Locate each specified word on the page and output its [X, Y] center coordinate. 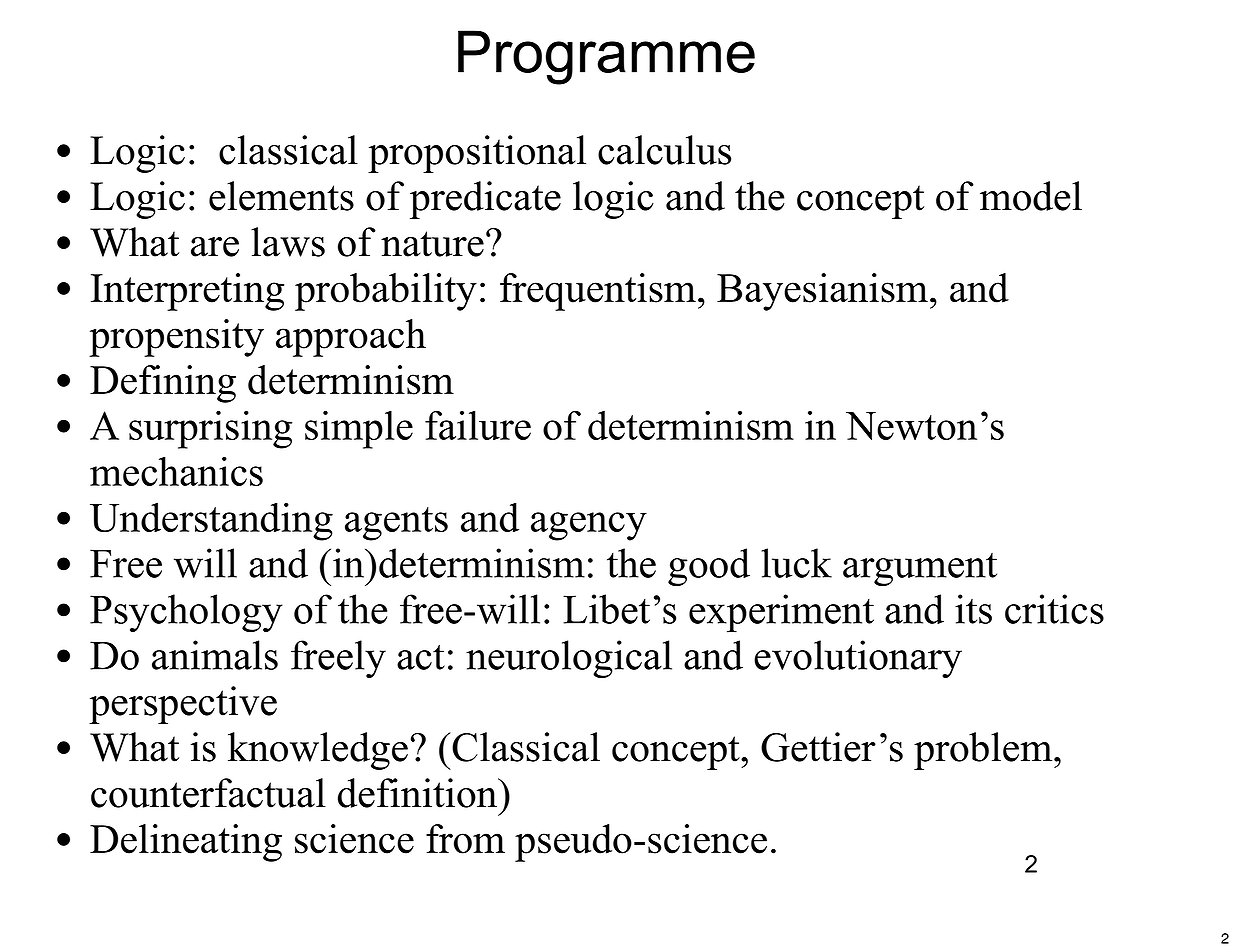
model [1031, 196]
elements [281, 196]
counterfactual [208, 793]
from [465, 839]
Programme [606, 57]
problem [984, 751]
